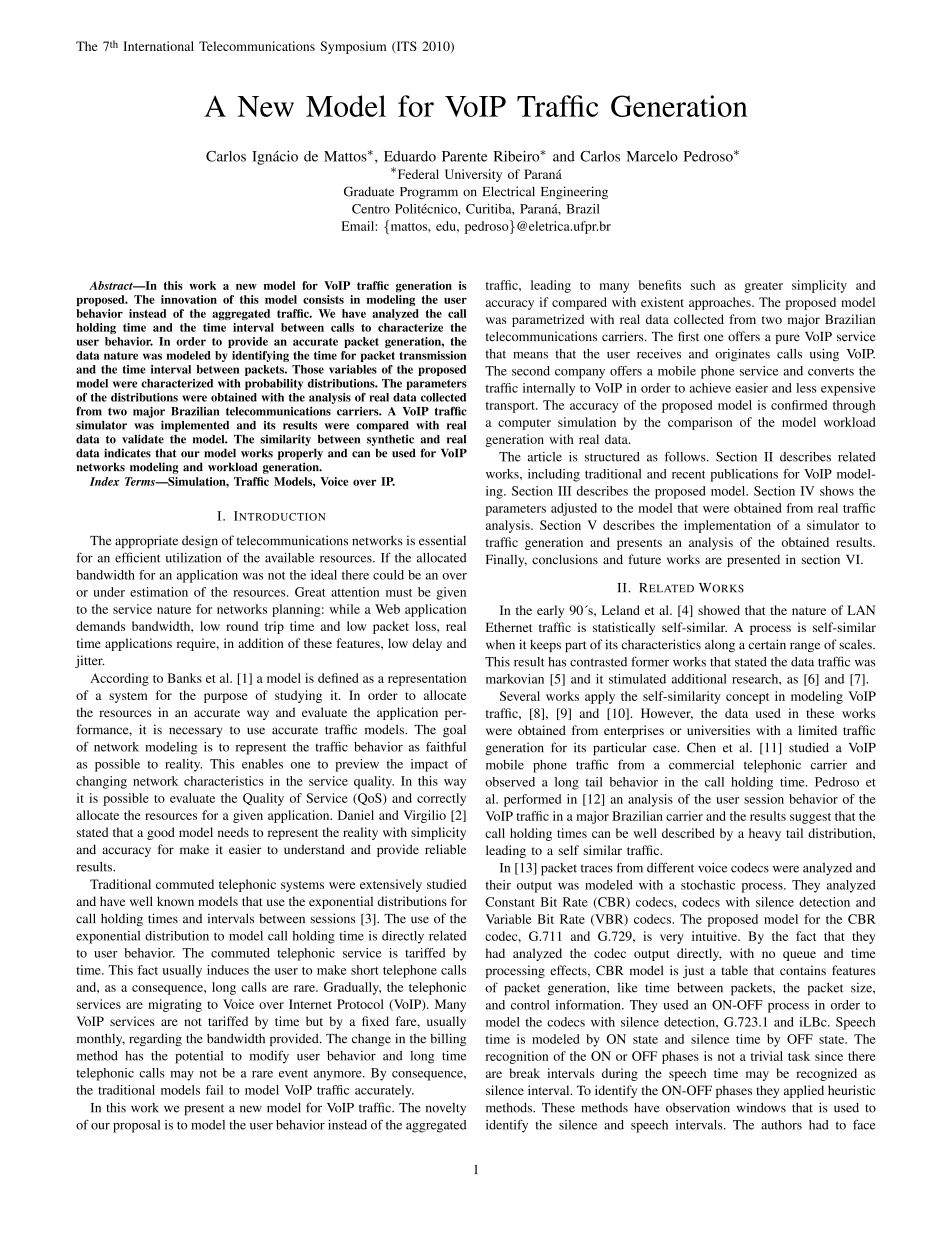 This screenshot has height=1233, width=952. Describe the element at coordinates (511, 407) in the screenshot. I see `transport` at that location.
